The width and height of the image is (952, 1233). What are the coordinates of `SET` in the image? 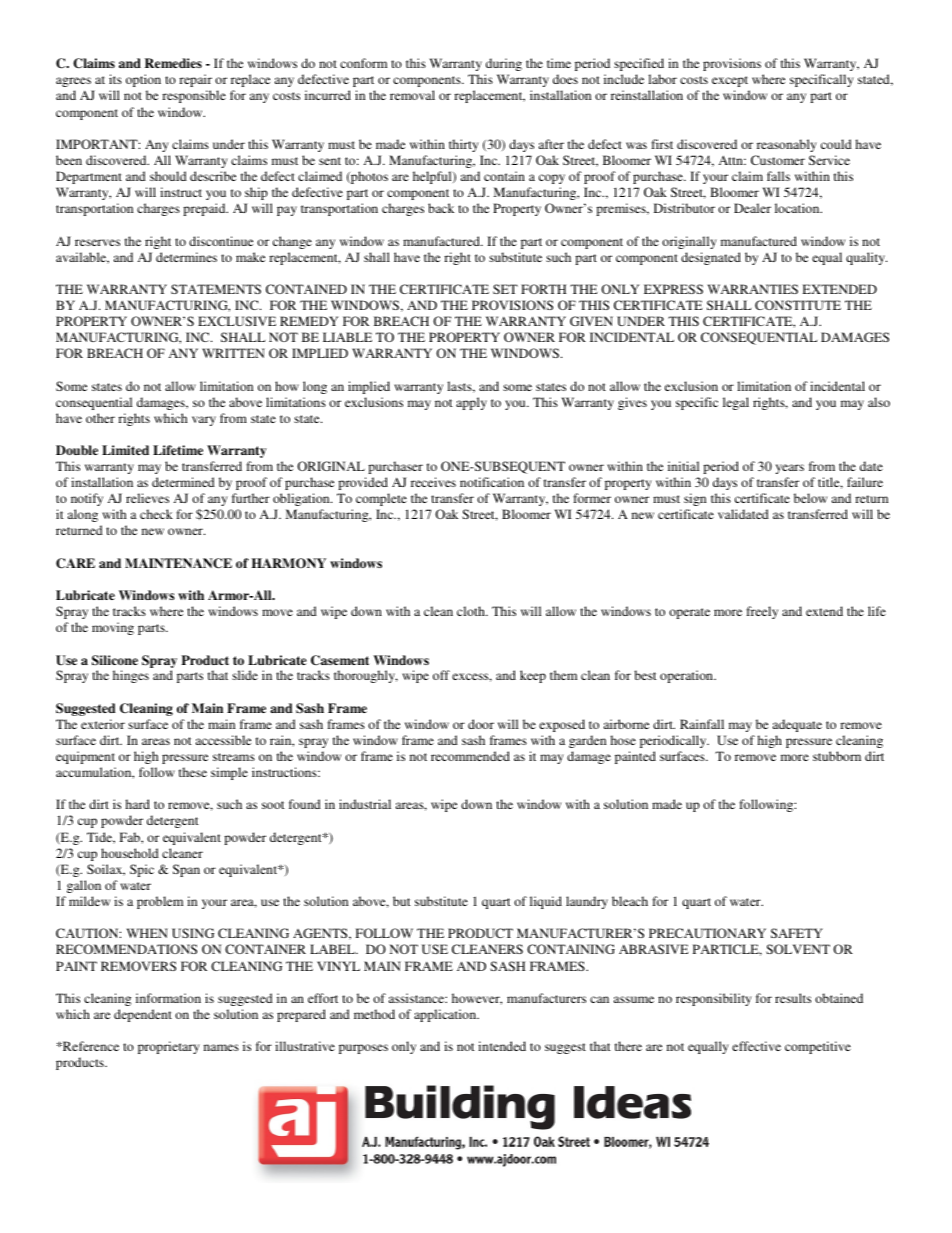 It's located at (505, 289).
